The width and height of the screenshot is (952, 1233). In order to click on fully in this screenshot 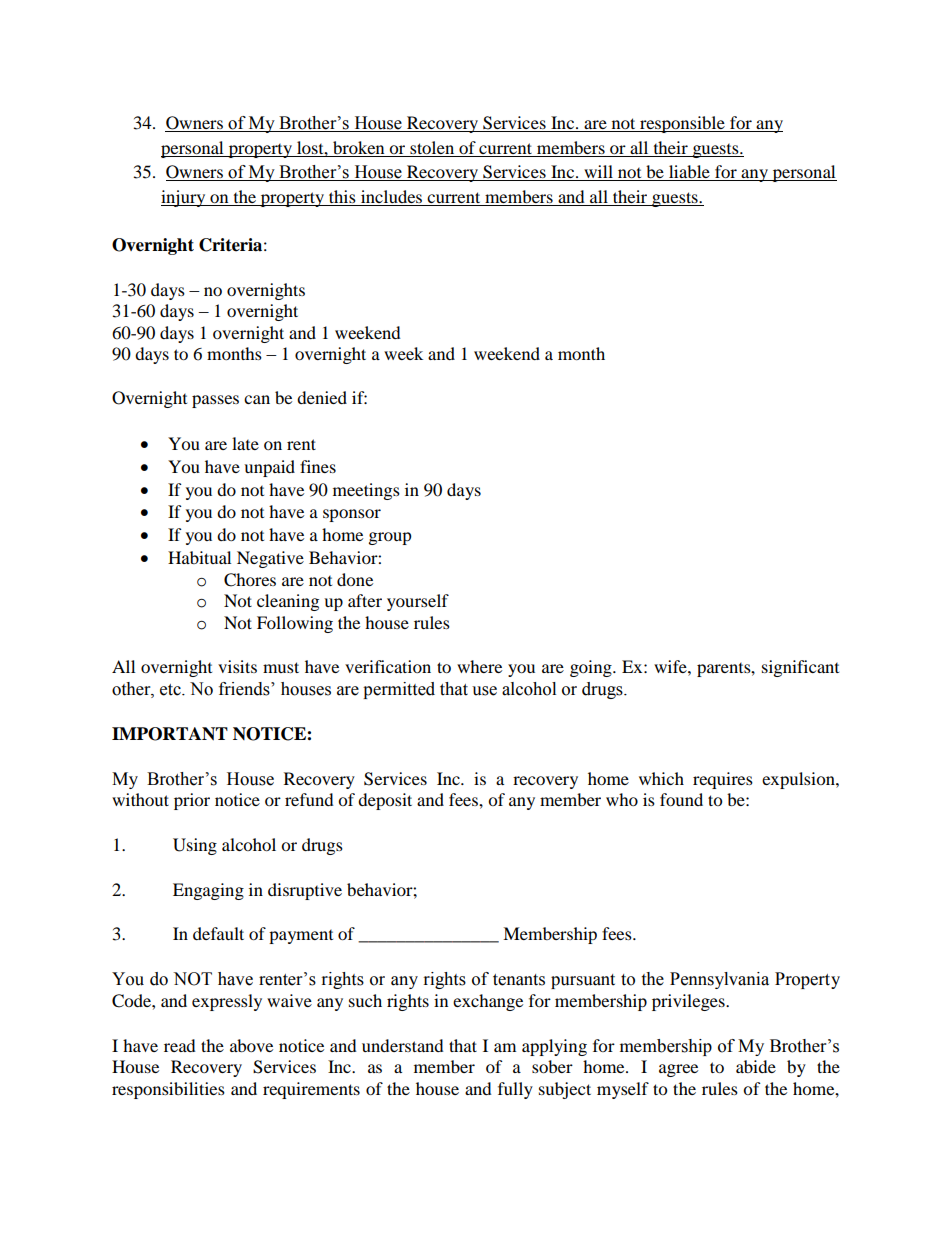, I will do `click(515, 1090)`.
